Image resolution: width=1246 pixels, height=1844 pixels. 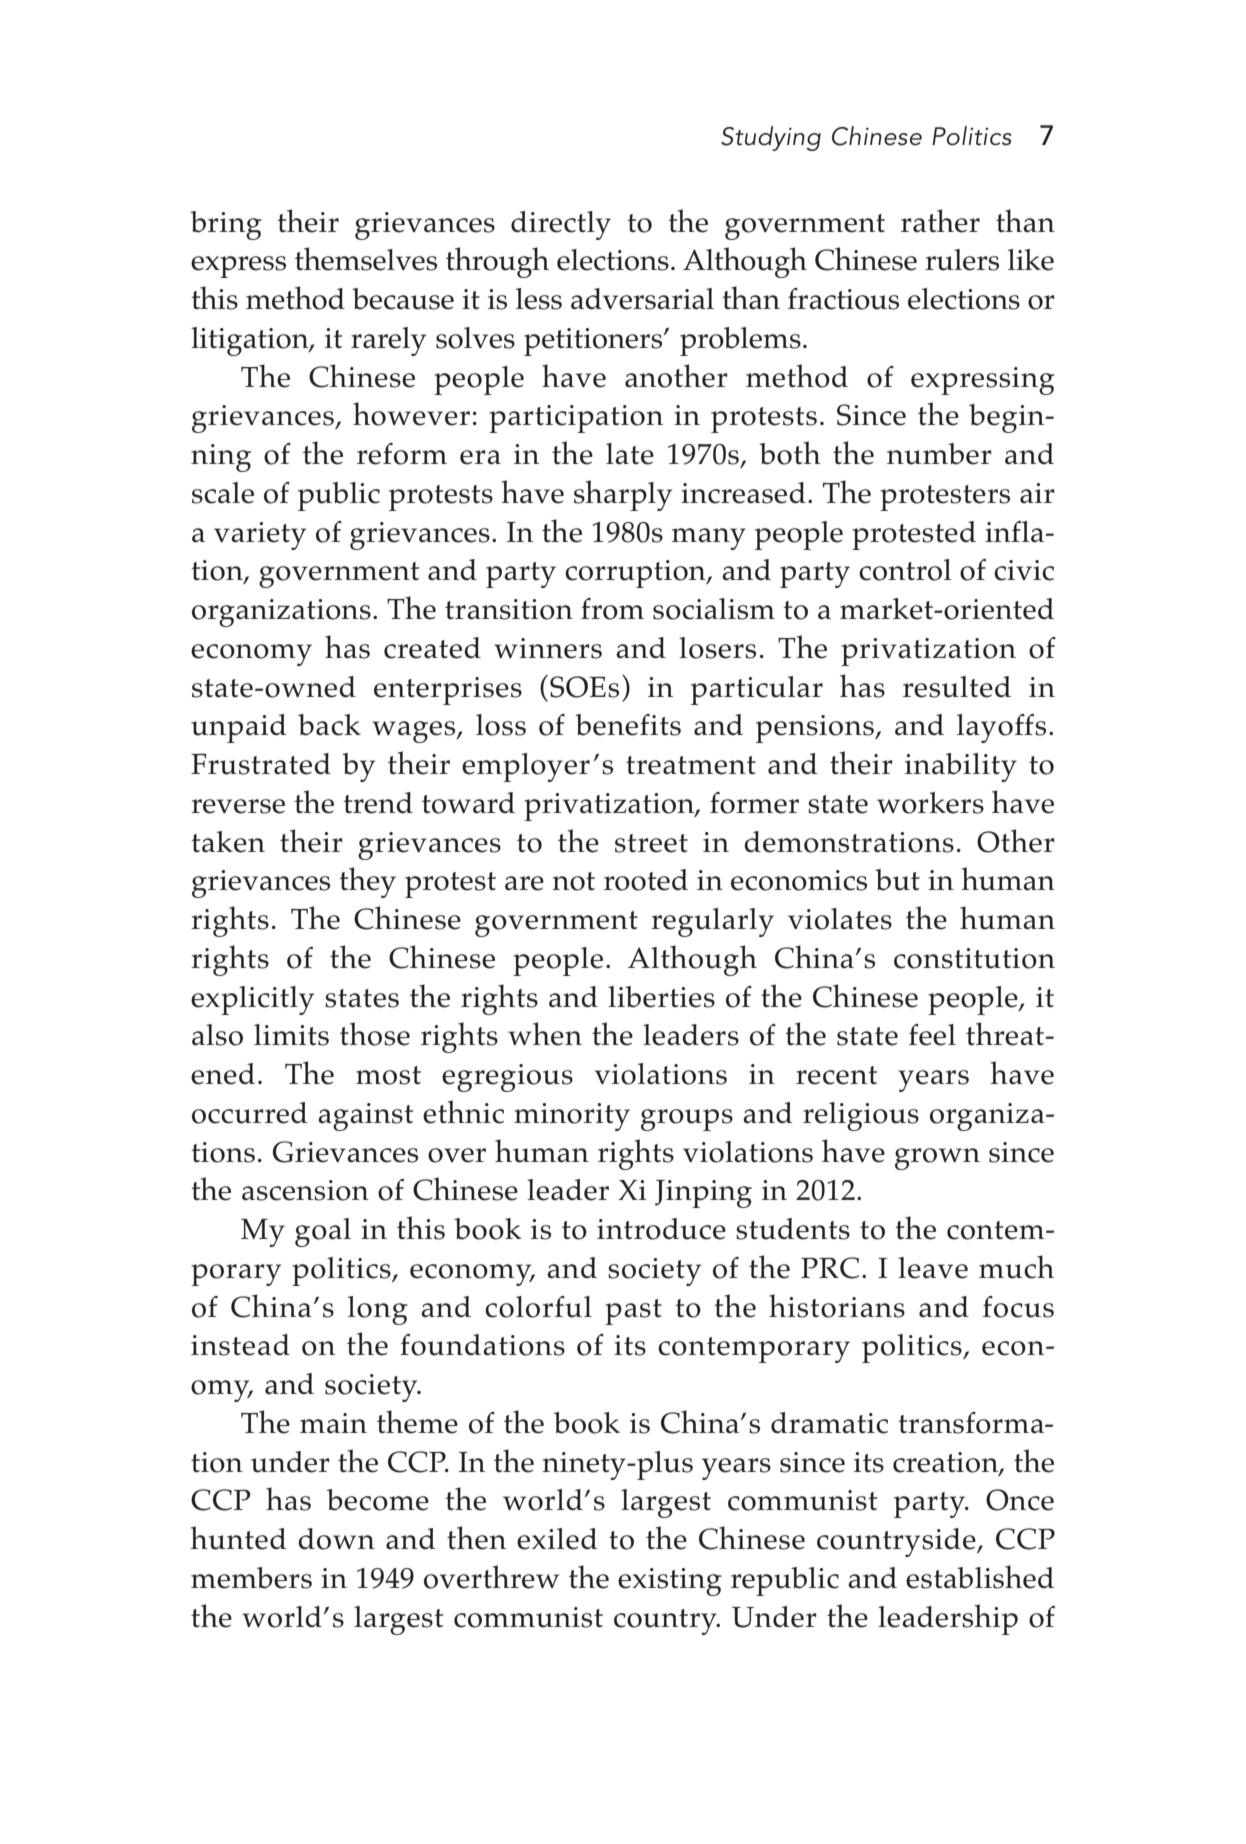 I want to click on directly, so click(x=561, y=225).
